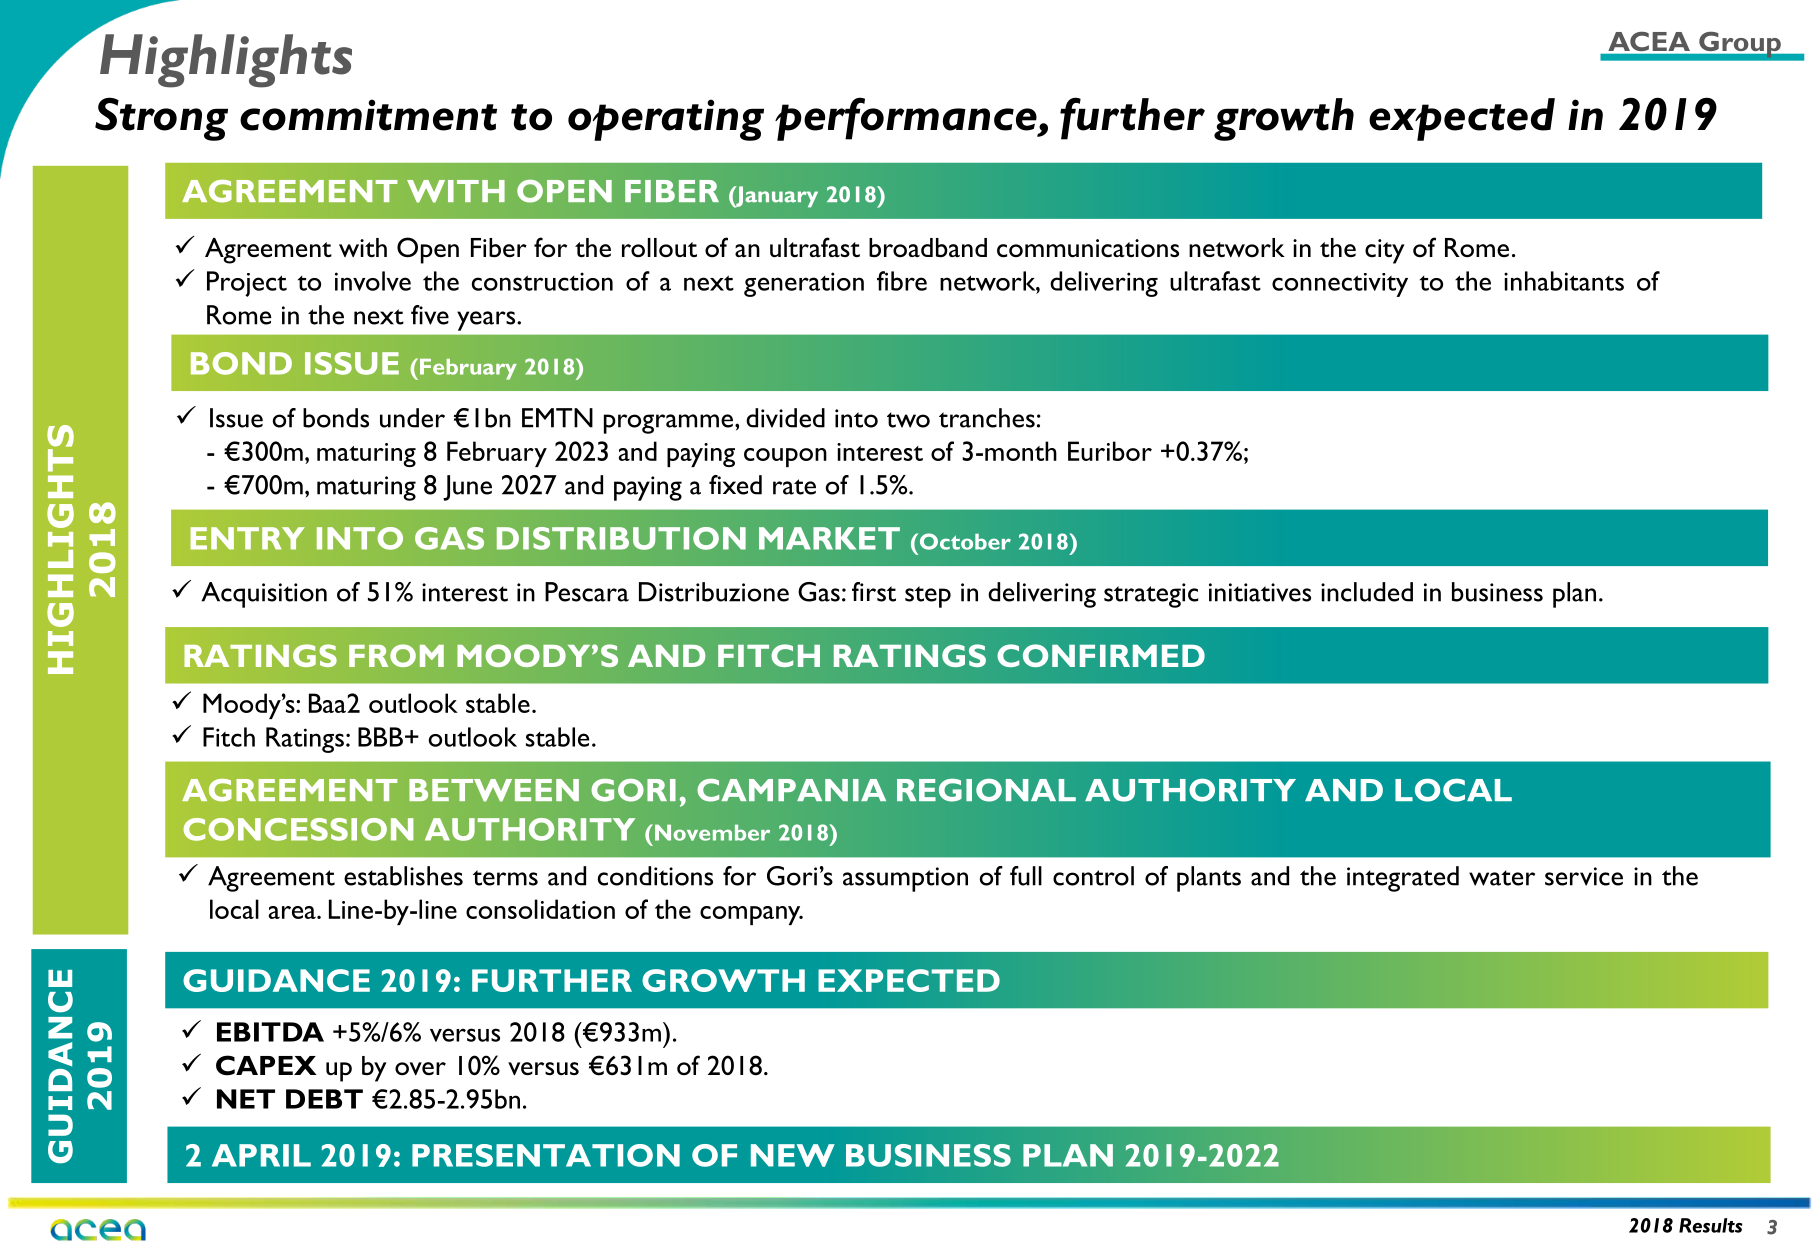 The height and width of the screenshot is (1258, 1817). What do you see at coordinates (467, 488) in the screenshot?
I see `June` at bounding box center [467, 488].
